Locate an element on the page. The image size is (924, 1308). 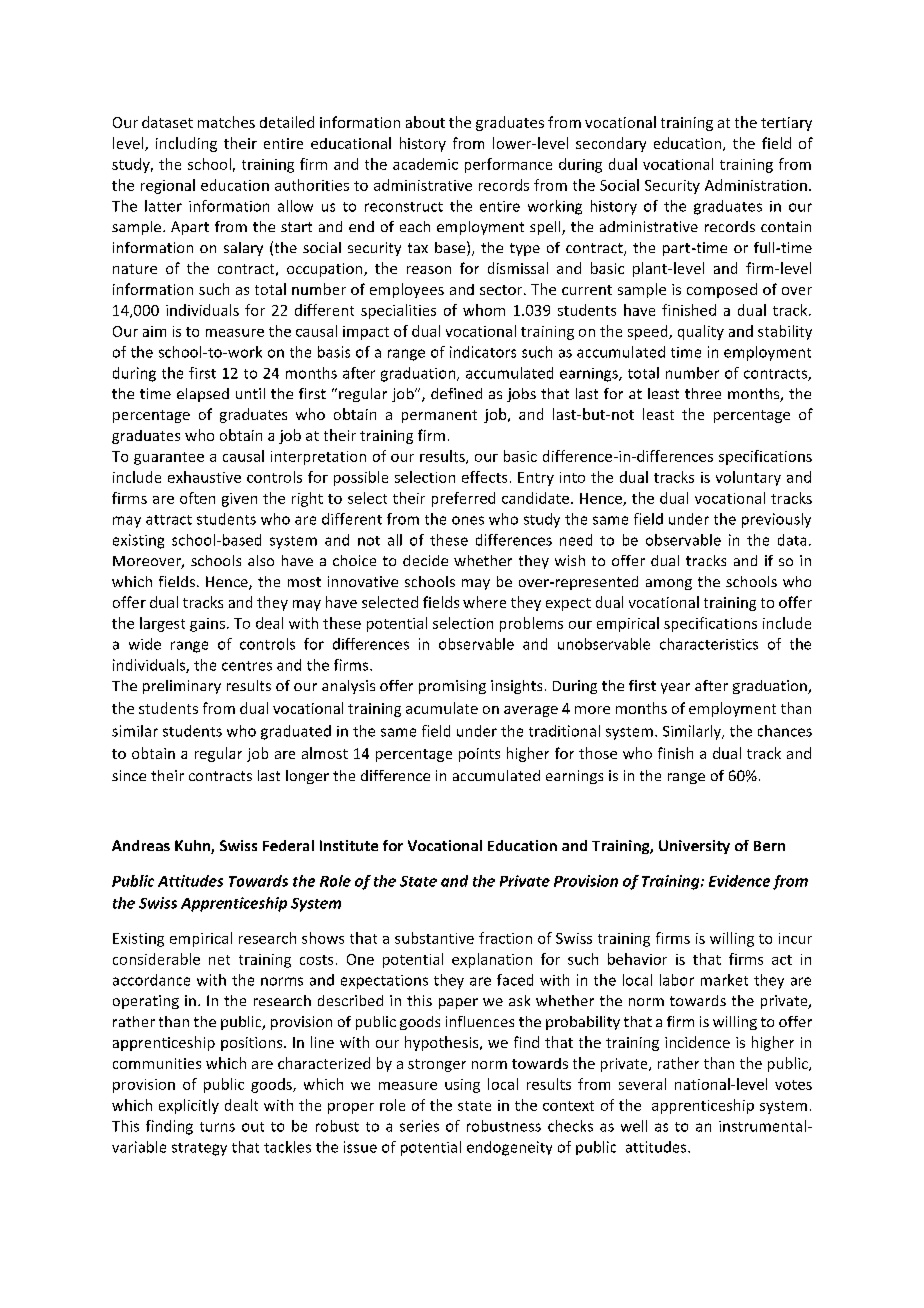
points is located at coordinates (479, 755).
